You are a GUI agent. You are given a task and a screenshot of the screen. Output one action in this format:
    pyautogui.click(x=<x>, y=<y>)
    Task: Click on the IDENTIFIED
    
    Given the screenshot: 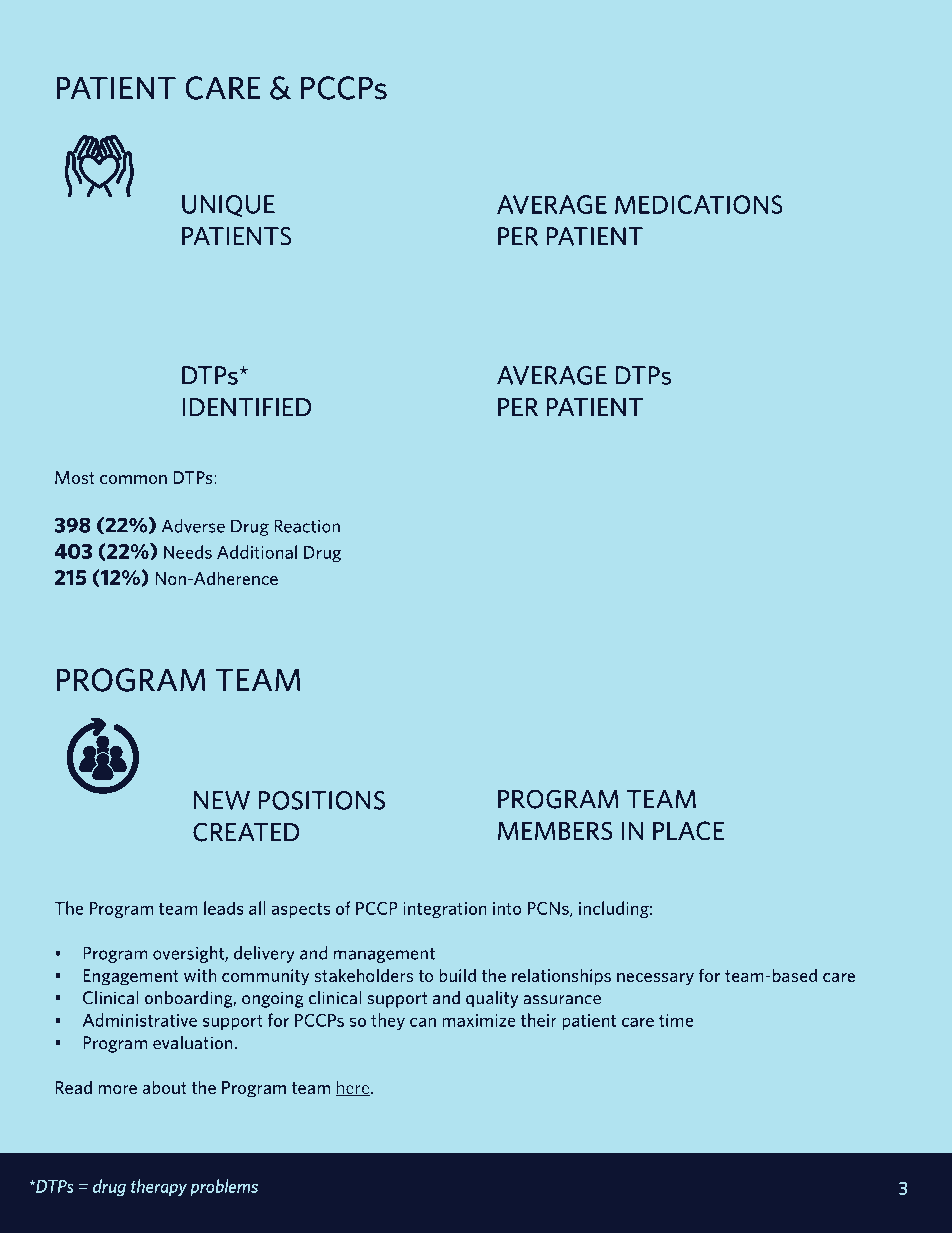 What is the action you would take?
    pyautogui.click(x=247, y=407)
